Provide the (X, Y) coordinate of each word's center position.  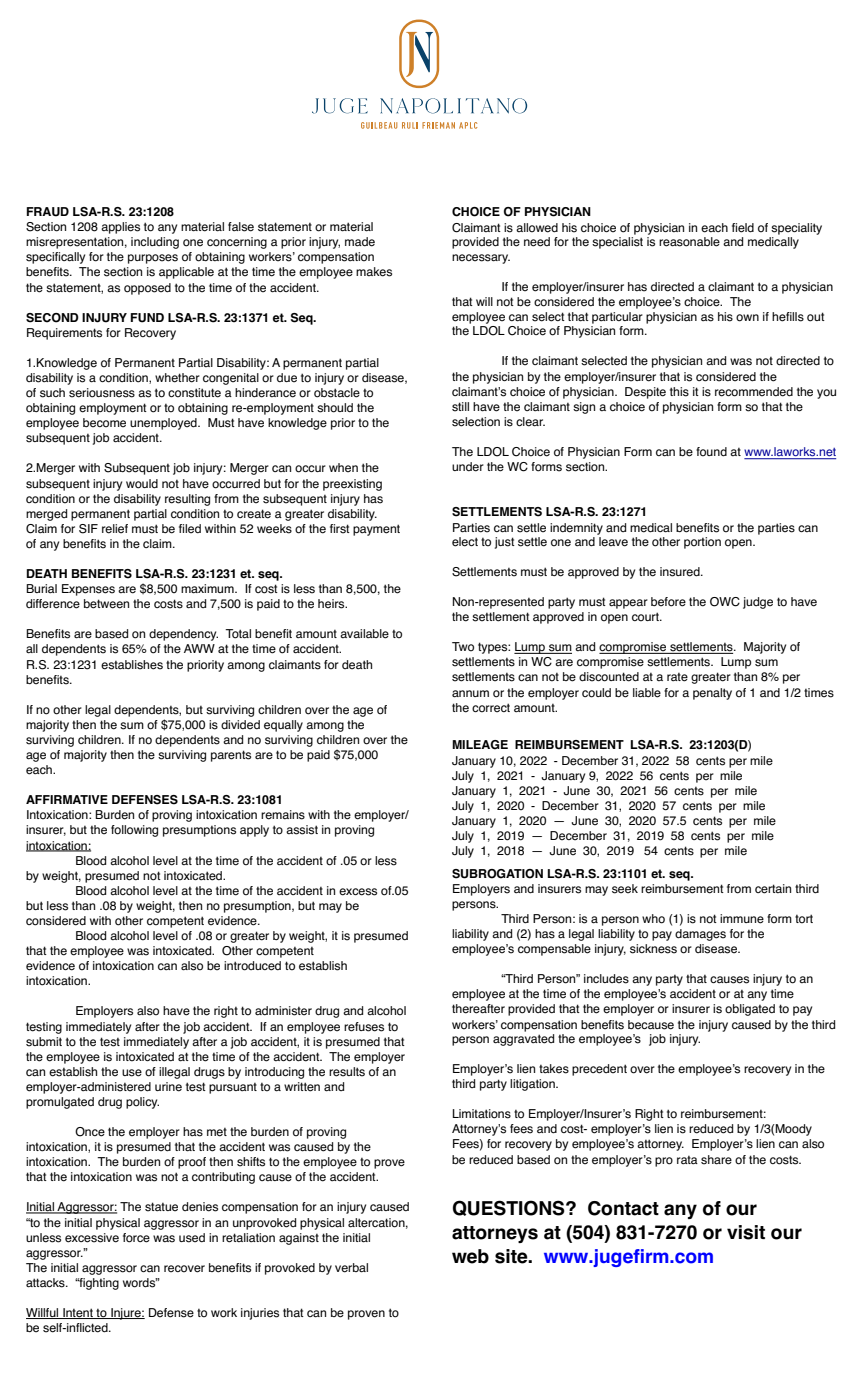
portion (702, 543)
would (142, 484)
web (470, 1256)
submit (44, 1042)
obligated (750, 1010)
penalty (712, 694)
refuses (364, 1027)
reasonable (689, 242)
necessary (481, 259)
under (468, 467)
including (155, 243)
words (140, 1283)
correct (491, 708)
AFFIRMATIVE (67, 799)
